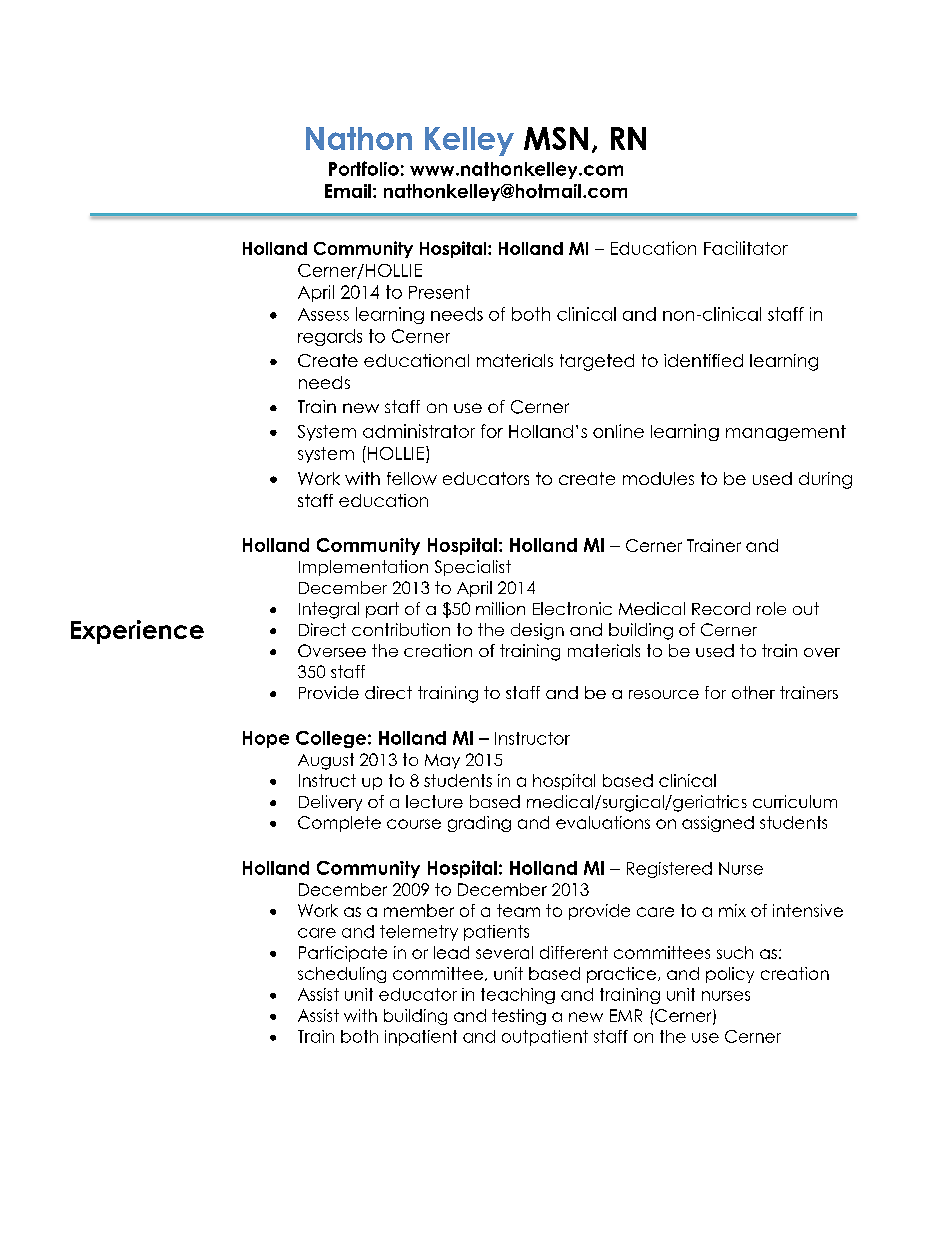  Describe the element at coordinates (364, 168) in the document. I see `Portfolio` at that location.
